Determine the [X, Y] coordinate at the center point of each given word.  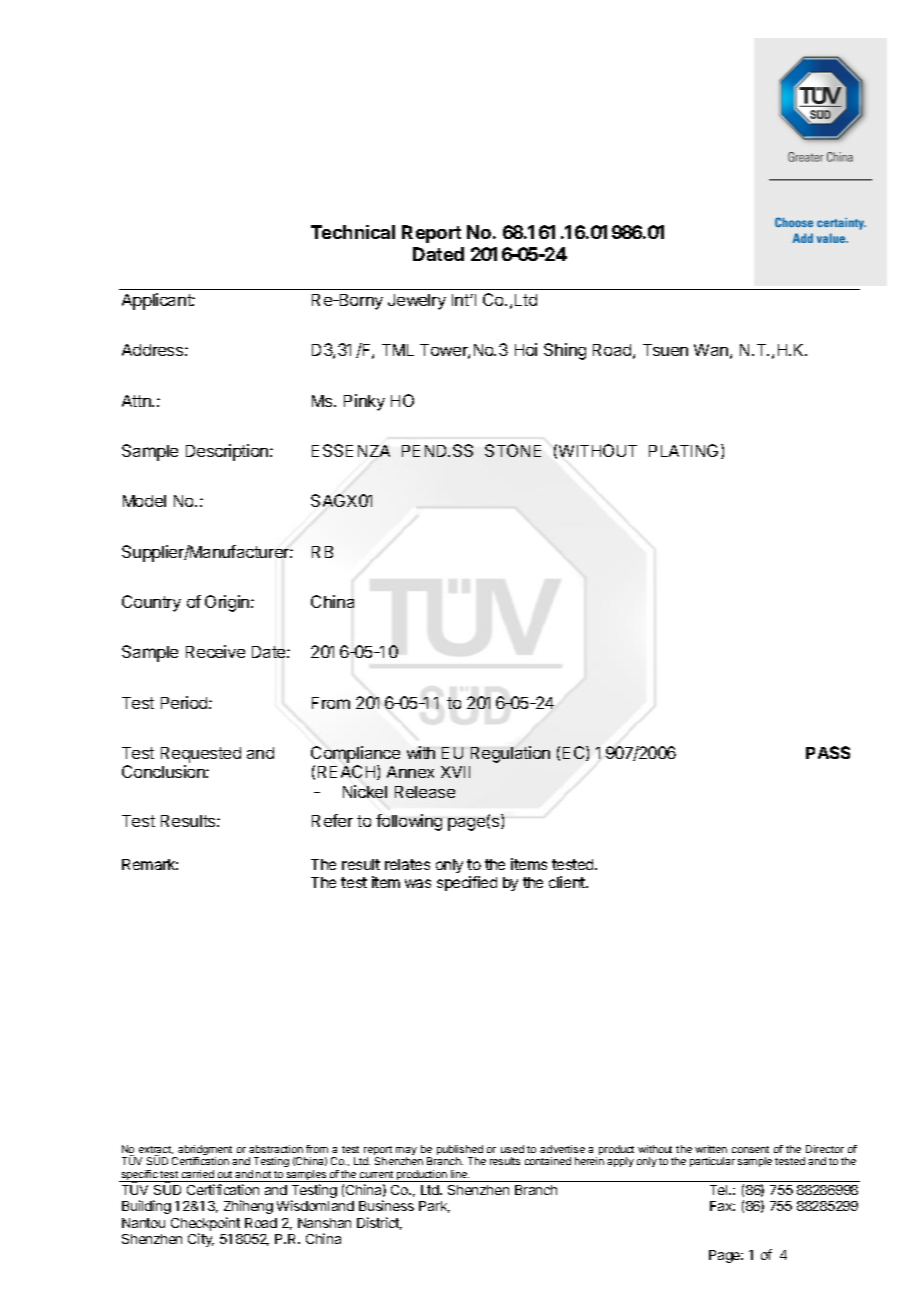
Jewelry [417, 302]
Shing [565, 351]
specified [467, 883]
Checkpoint [205, 1225]
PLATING [683, 450]
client [568, 882]
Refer [332, 820]
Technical [353, 232]
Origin [228, 603]
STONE [513, 450]
